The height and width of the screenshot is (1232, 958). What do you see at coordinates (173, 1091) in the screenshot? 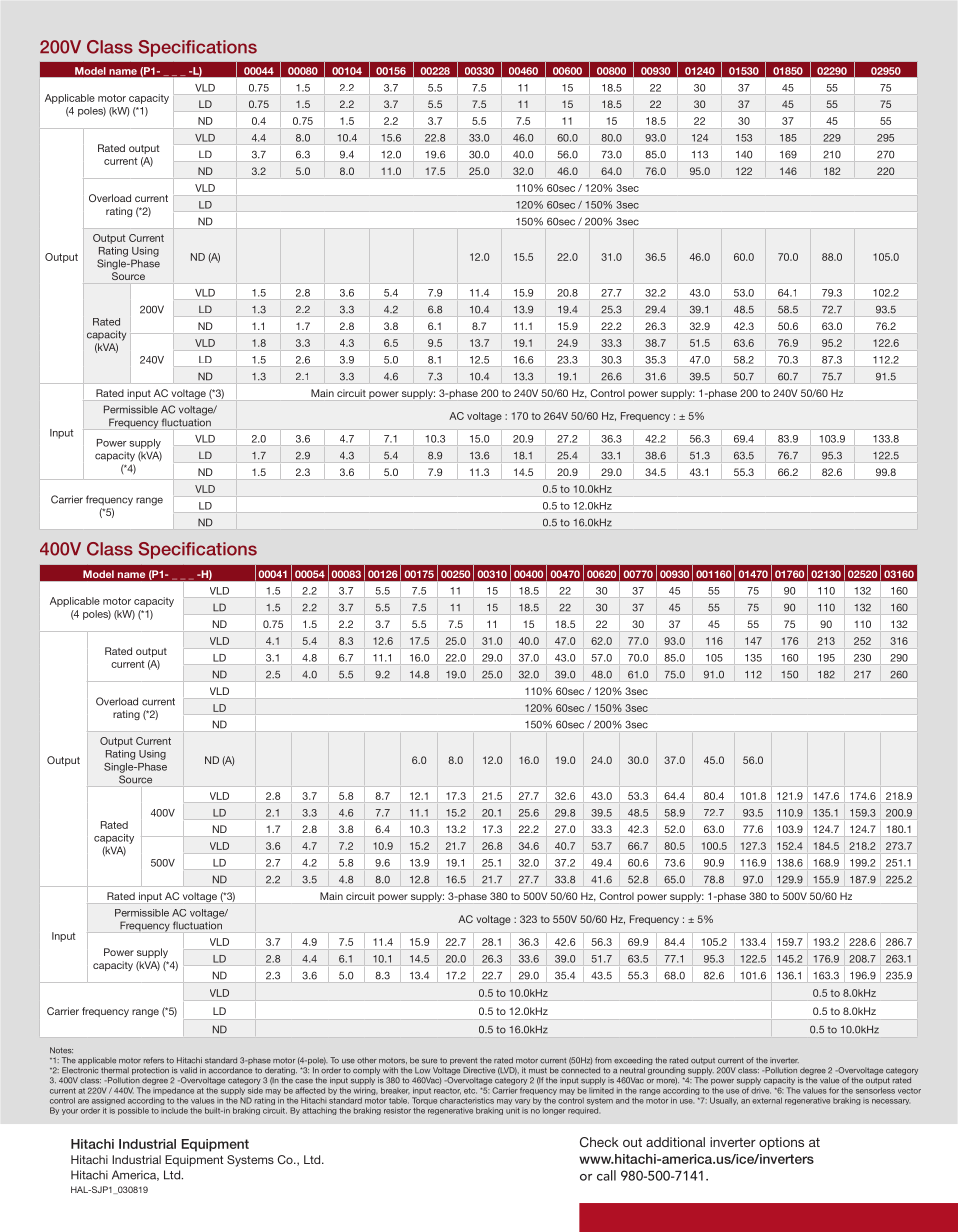
I see `impedance` at bounding box center [173, 1091].
